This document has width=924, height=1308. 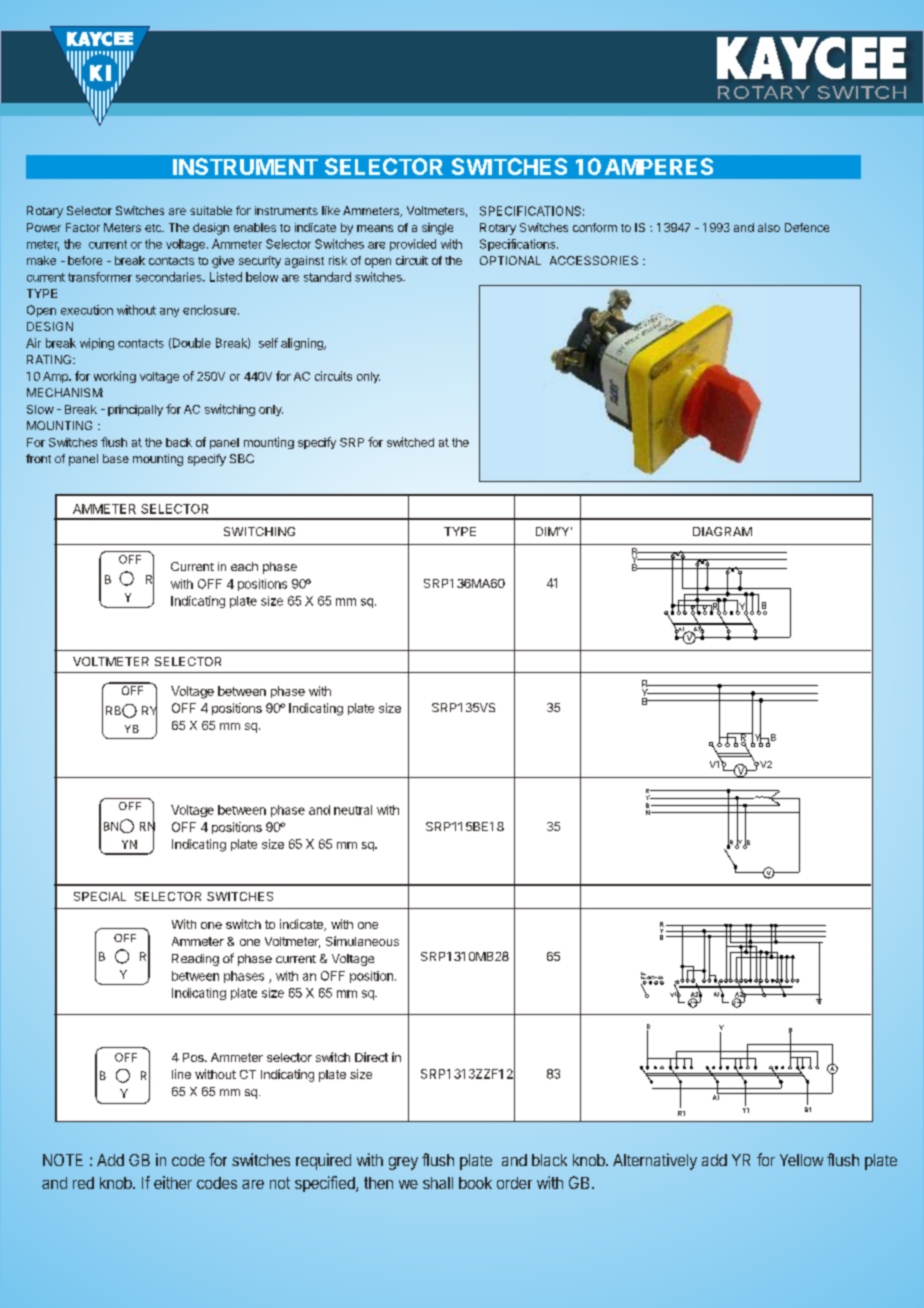 What do you see at coordinates (154, 228) in the document?
I see `etc` at bounding box center [154, 228].
